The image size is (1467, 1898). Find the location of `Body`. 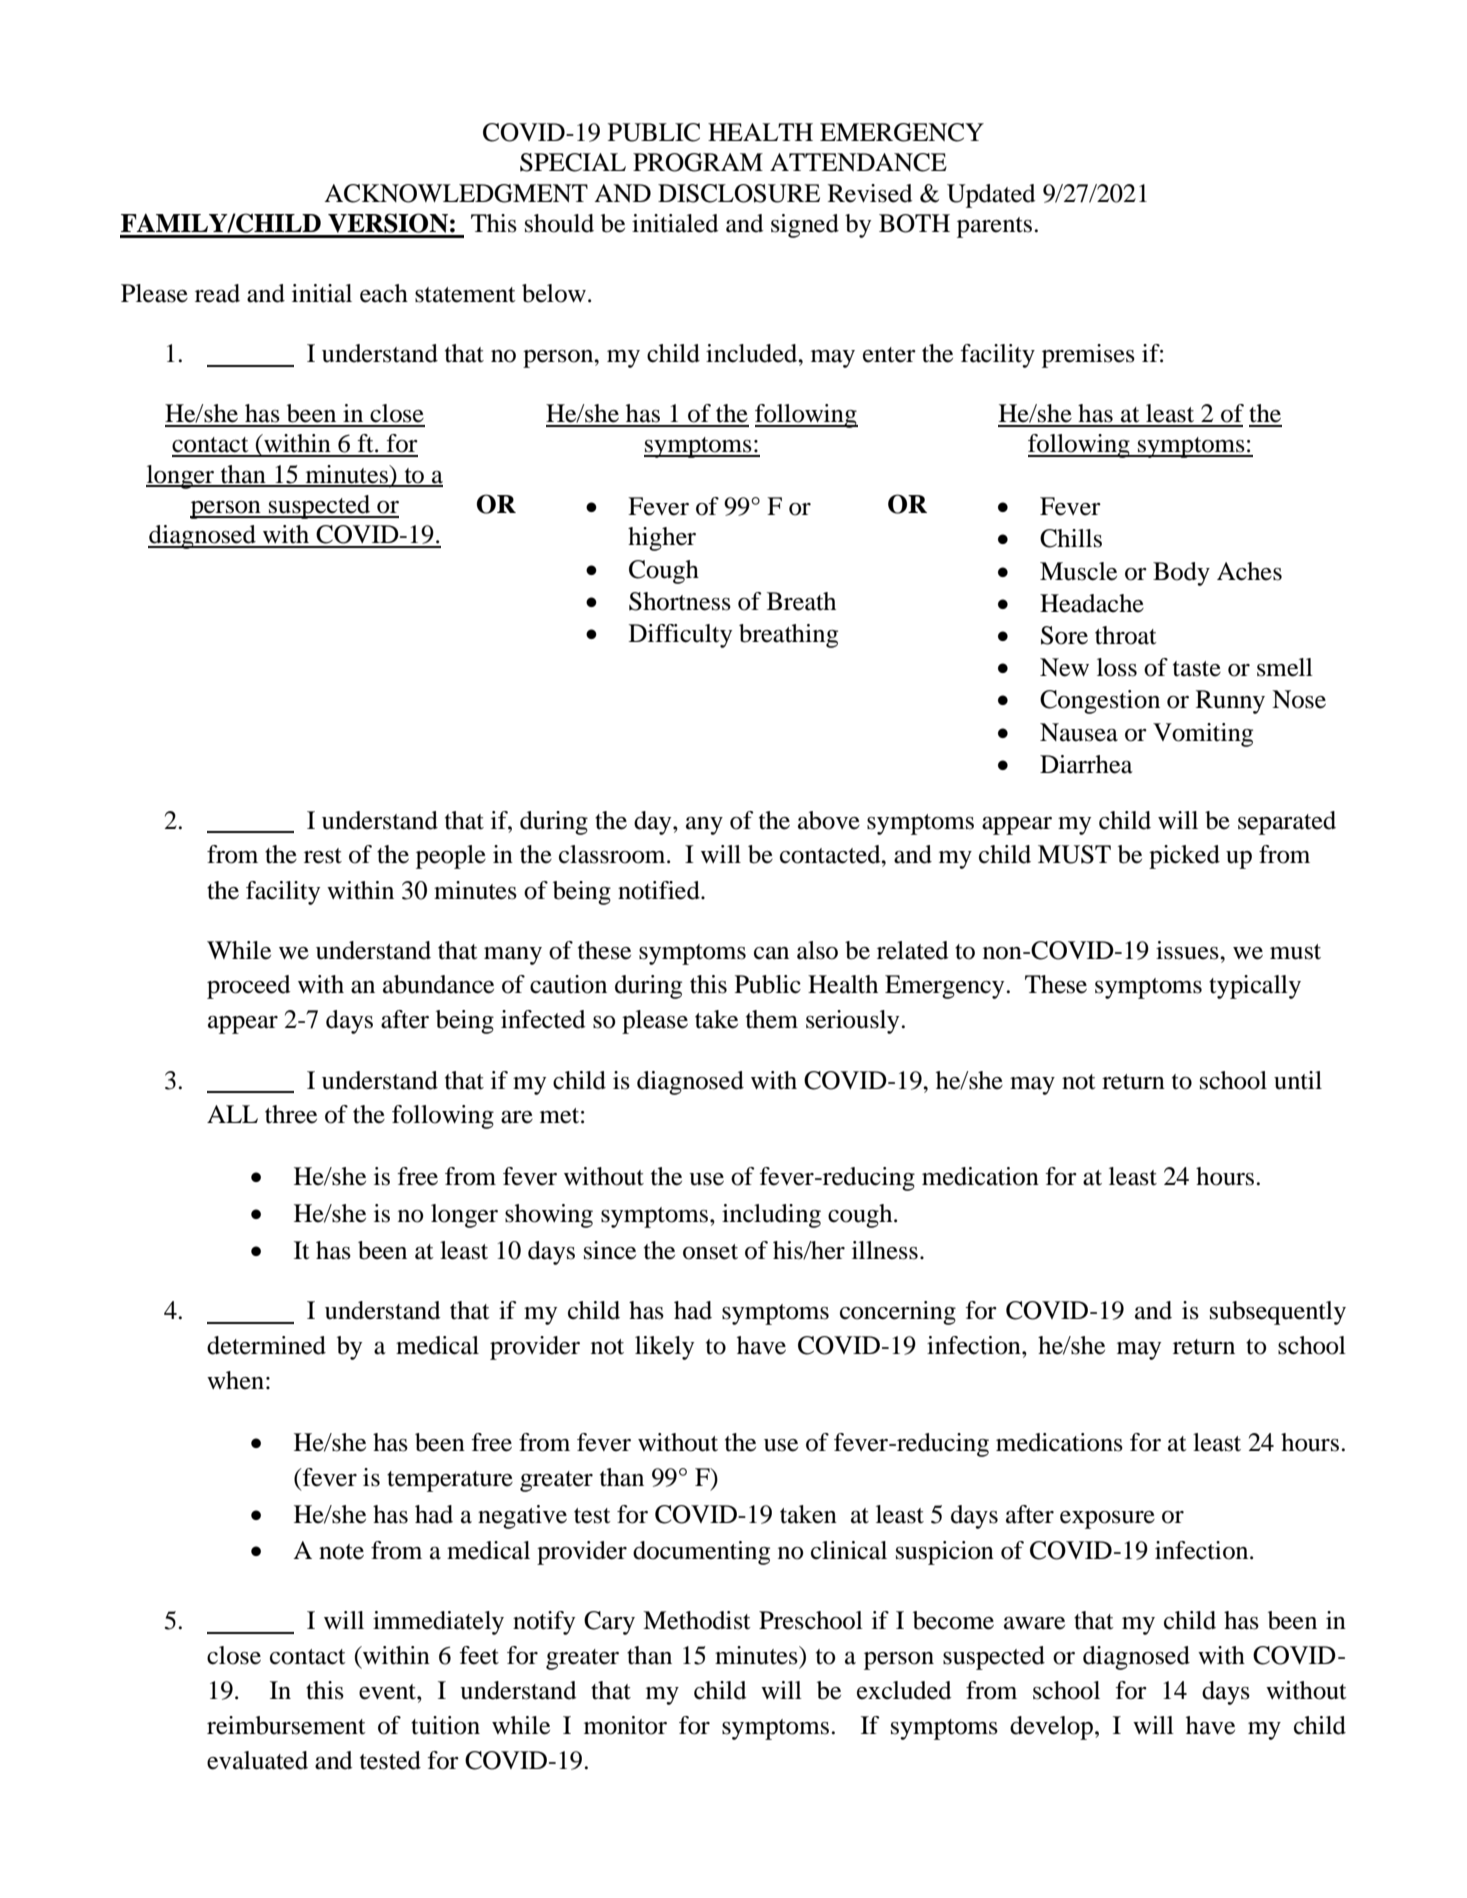

Body is located at coordinates (1181, 574).
